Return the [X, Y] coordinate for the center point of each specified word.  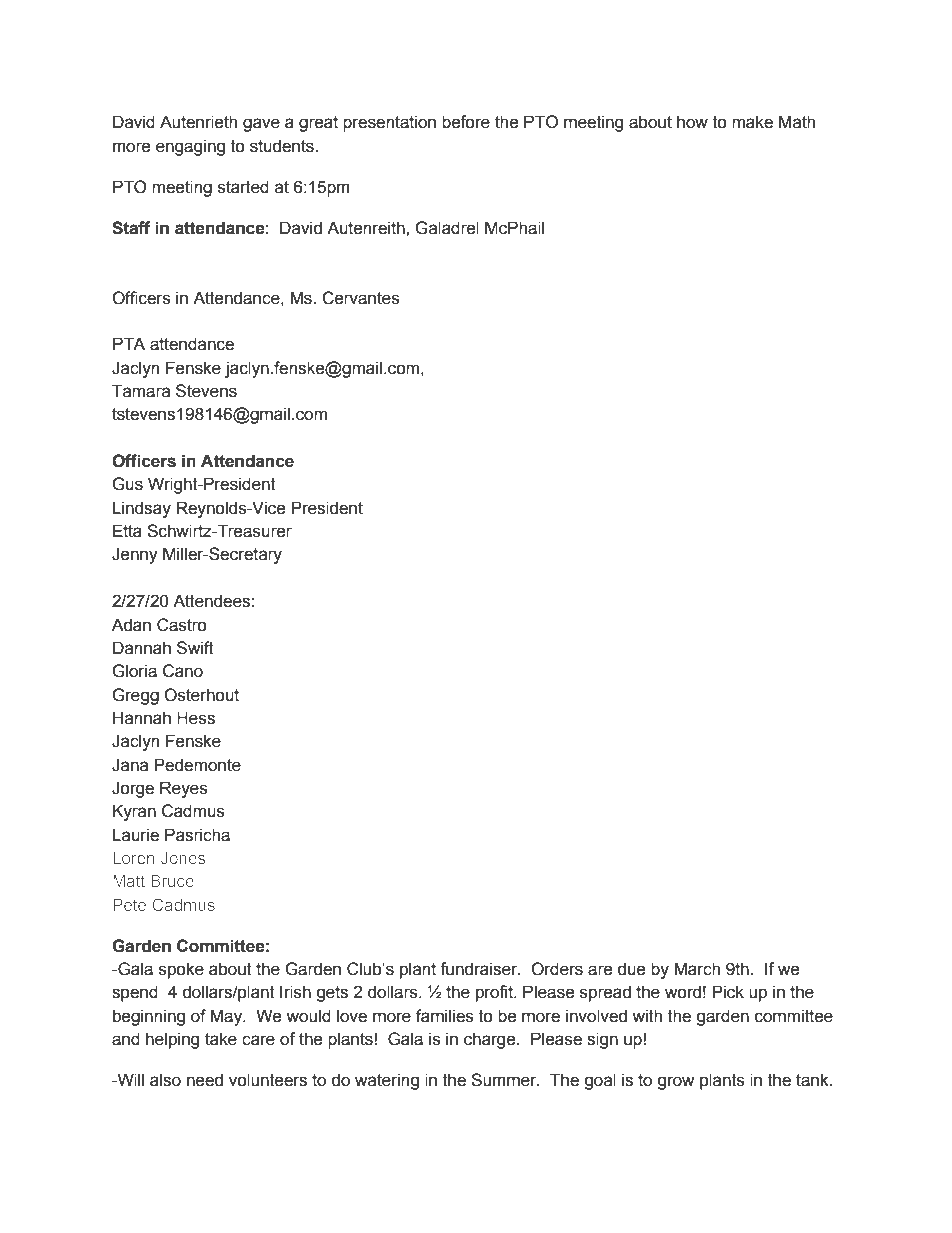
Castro [182, 625]
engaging [190, 147]
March [697, 969]
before [466, 122]
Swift [195, 648]
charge [491, 1040]
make [752, 122]
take [221, 1039]
